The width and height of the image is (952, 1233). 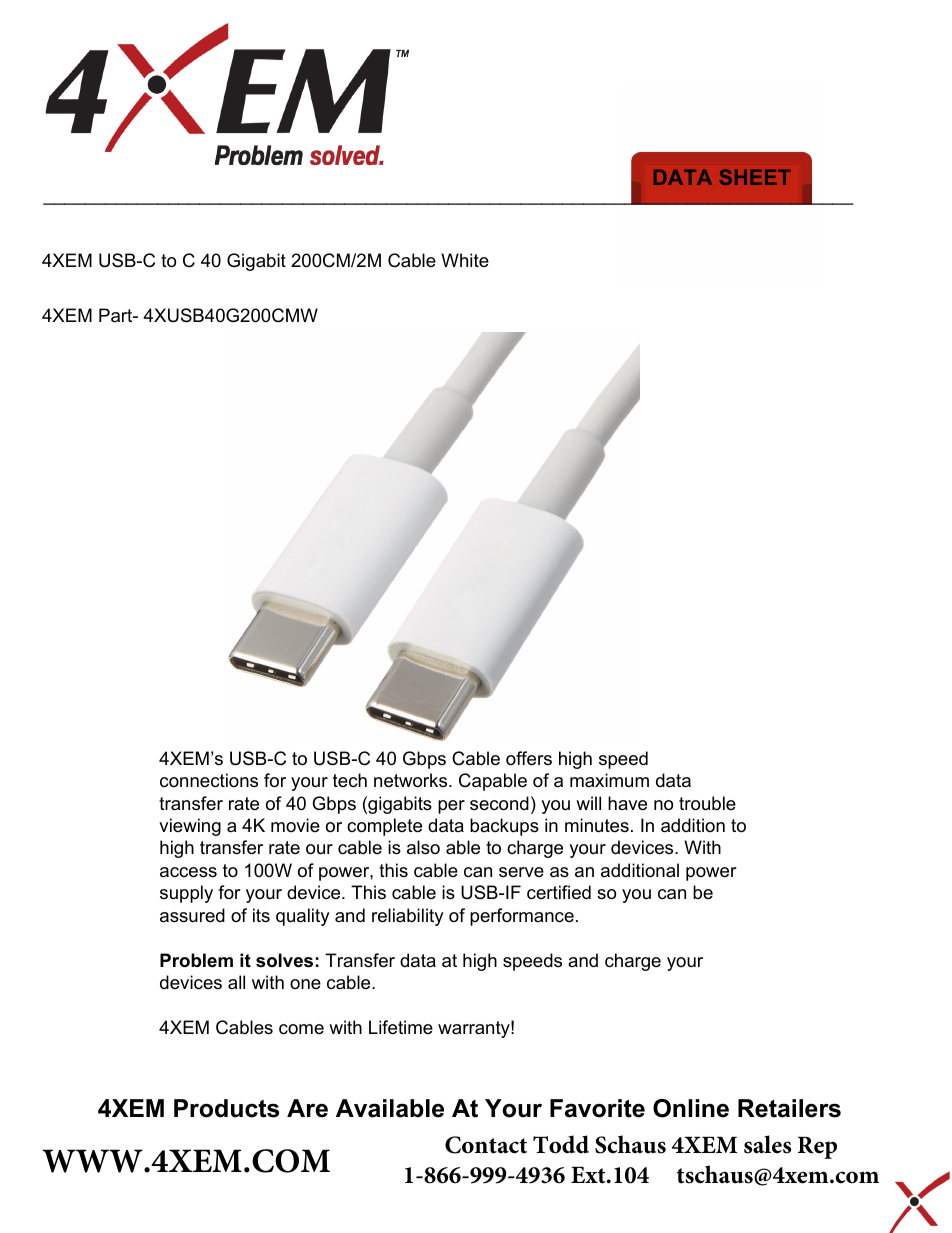 I want to click on Contact, so click(x=486, y=1145).
